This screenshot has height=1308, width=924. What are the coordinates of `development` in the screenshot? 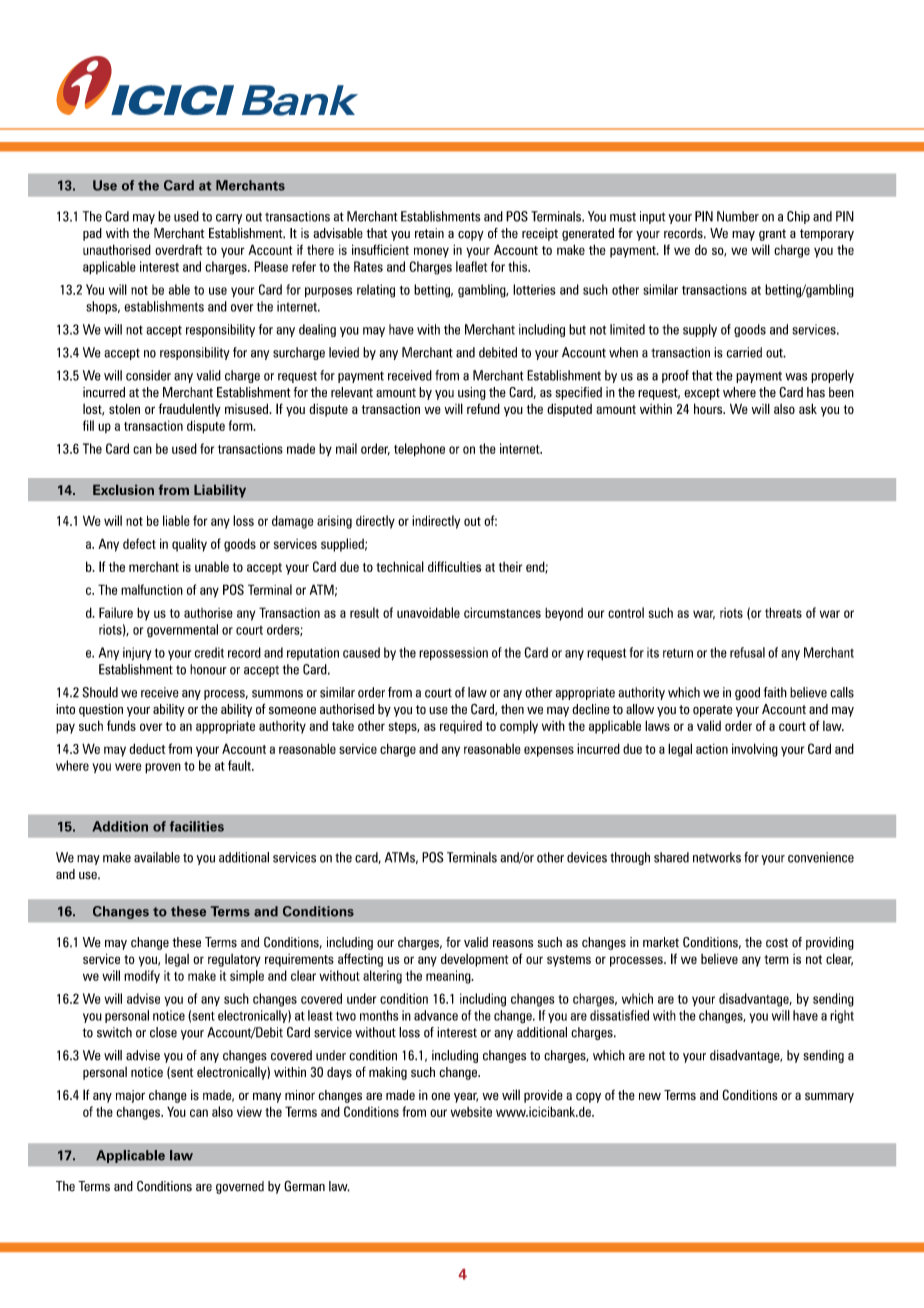 It's located at (474, 960).
